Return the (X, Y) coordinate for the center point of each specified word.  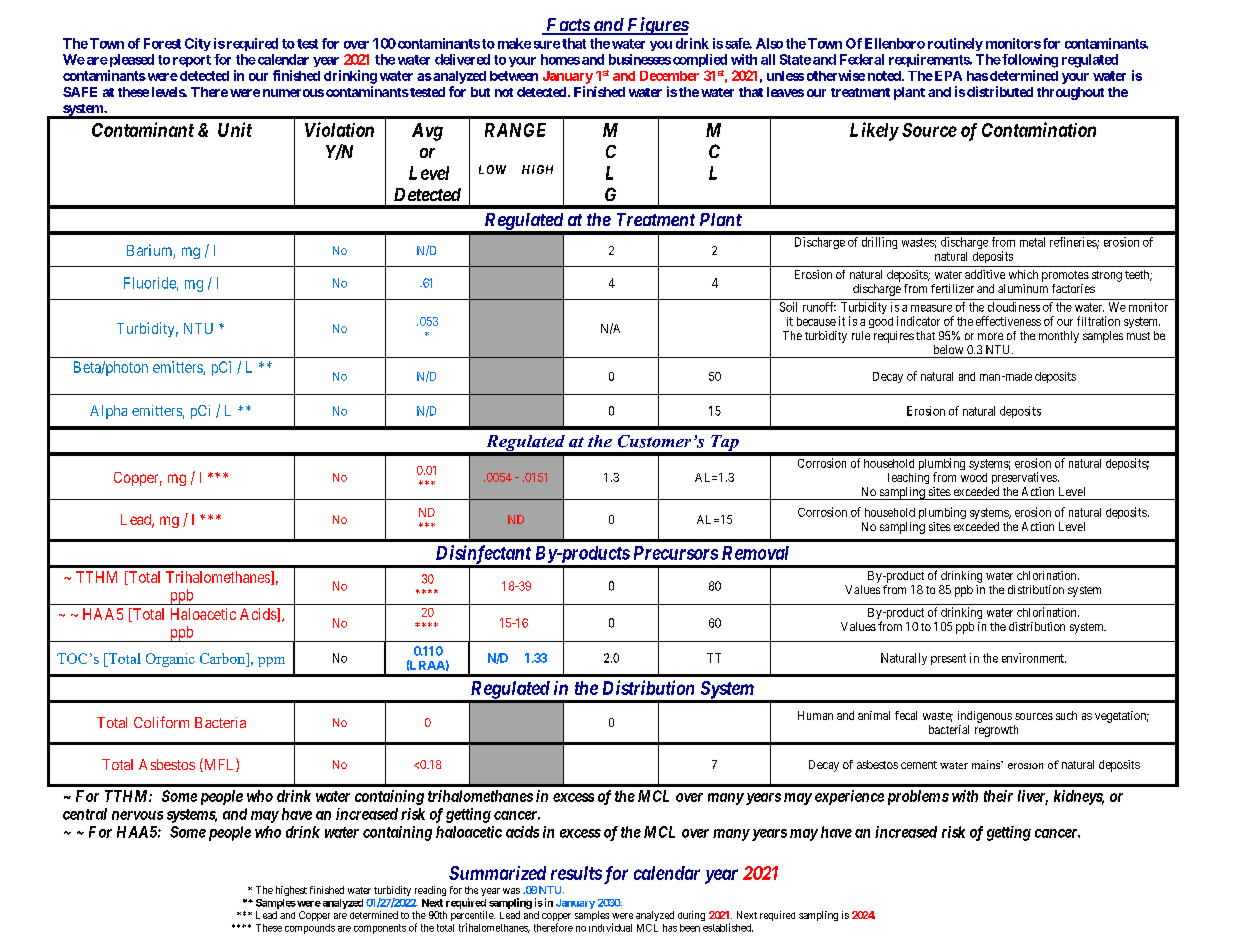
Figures (657, 26)
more (990, 336)
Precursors (676, 553)
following (1029, 61)
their (998, 796)
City (198, 44)
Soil (788, 307)
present (948, 659)
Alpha (108, 412)
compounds (310, 929)
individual (610, 927)
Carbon (223, 658)
